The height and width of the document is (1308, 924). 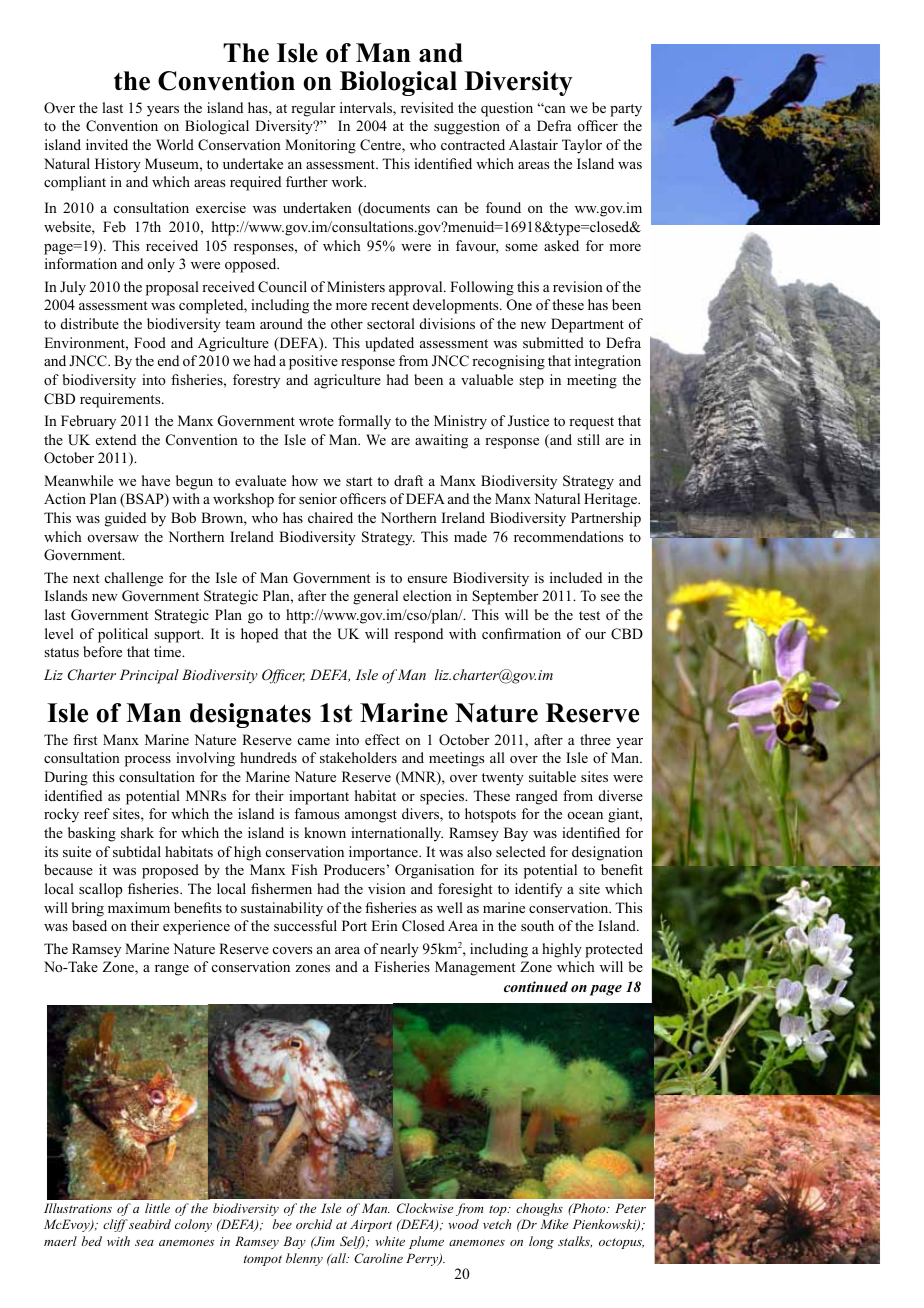 What do you see at coordinates (320, 146) in the document?
I see `Monitoring` at bounding box center [320, 146].
